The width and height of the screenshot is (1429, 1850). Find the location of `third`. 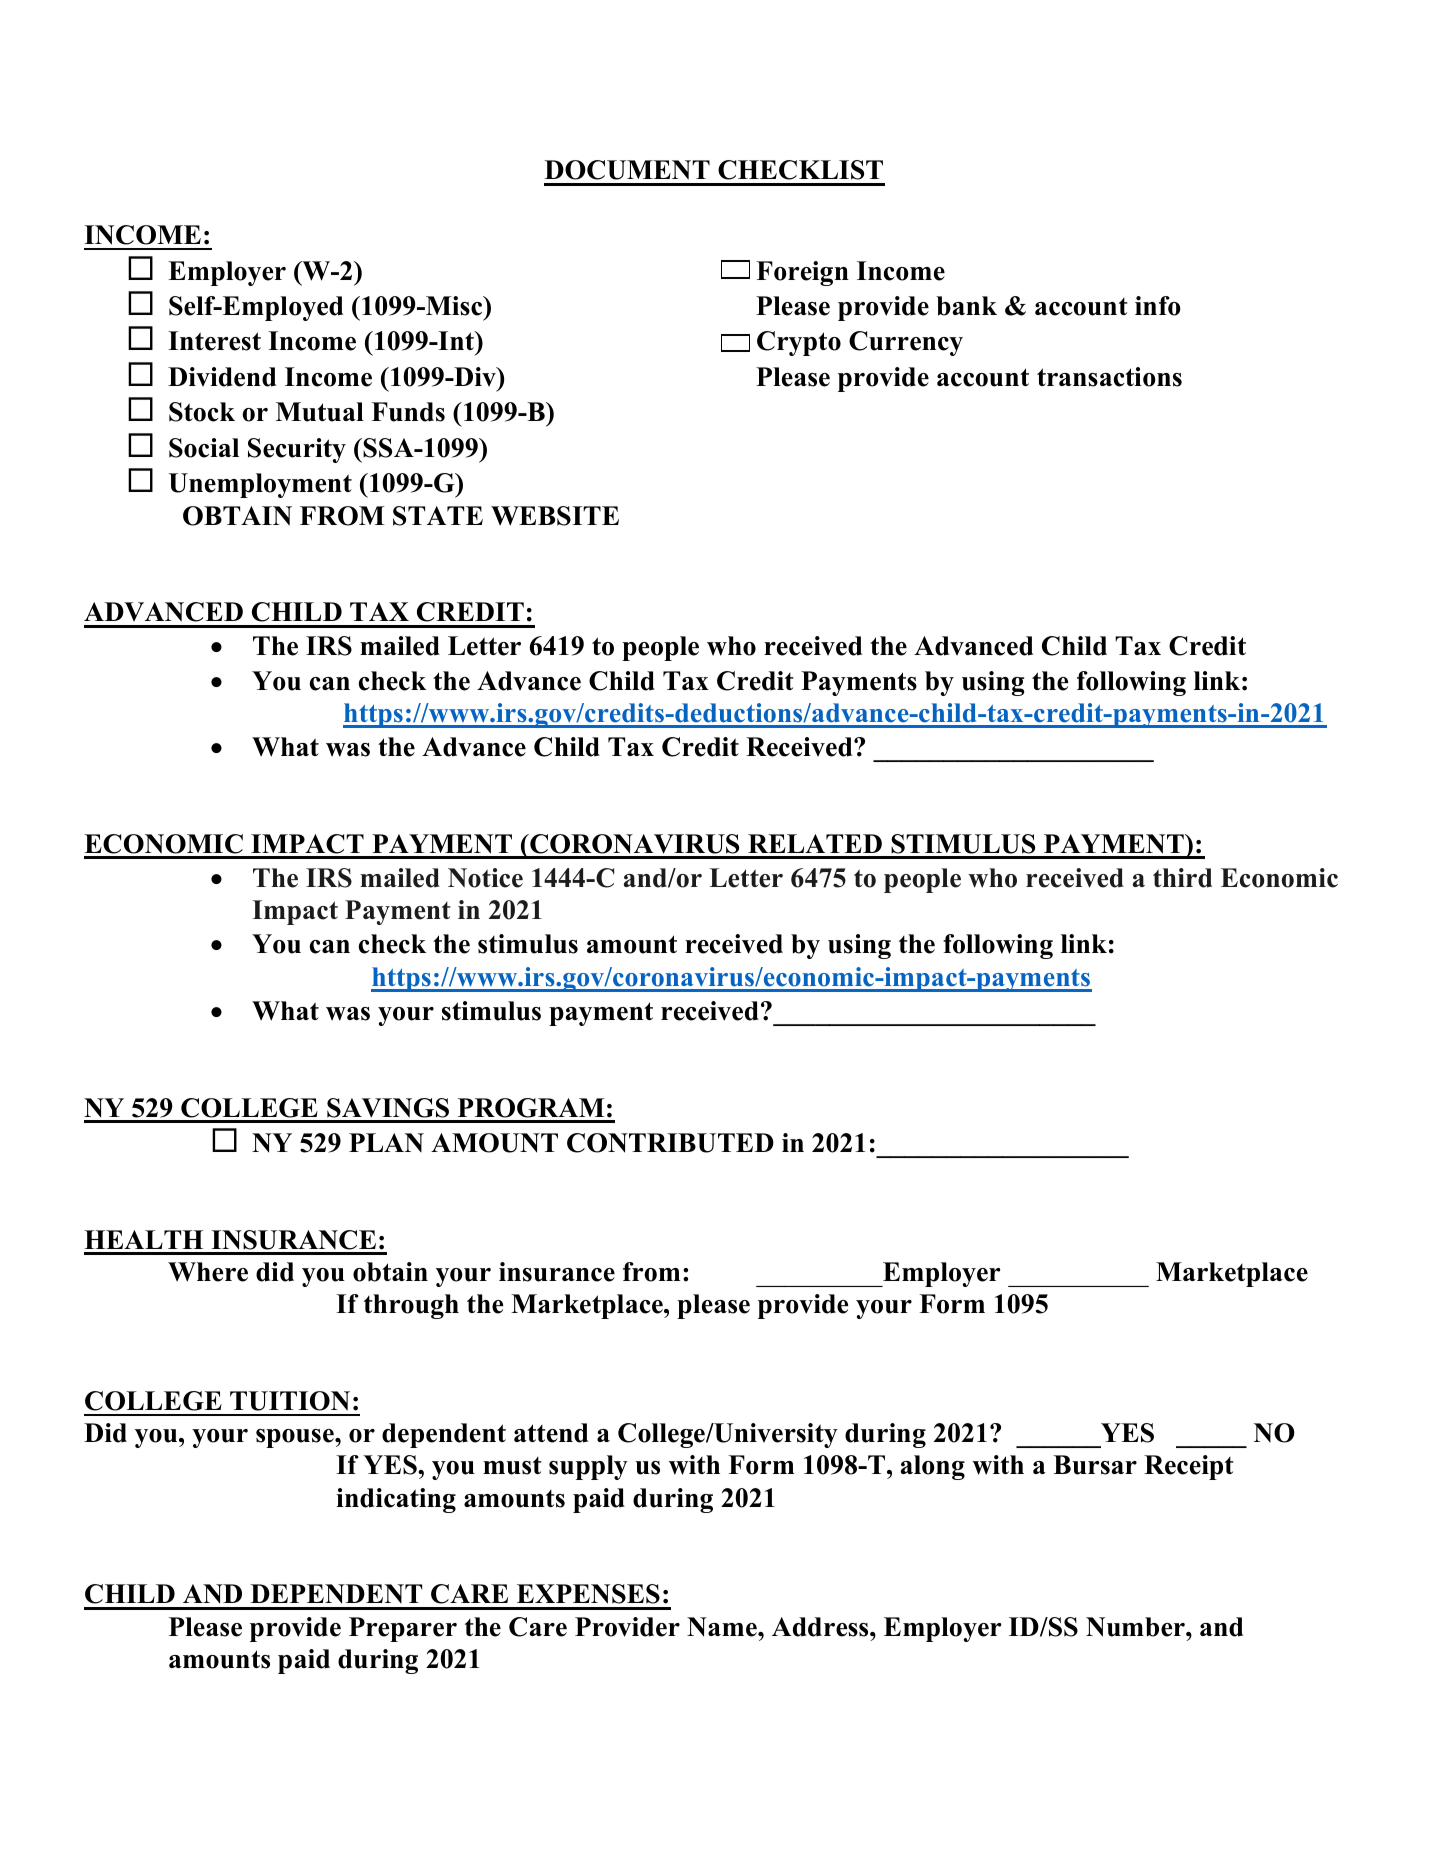

third is located at coordinates (1182, 878).
